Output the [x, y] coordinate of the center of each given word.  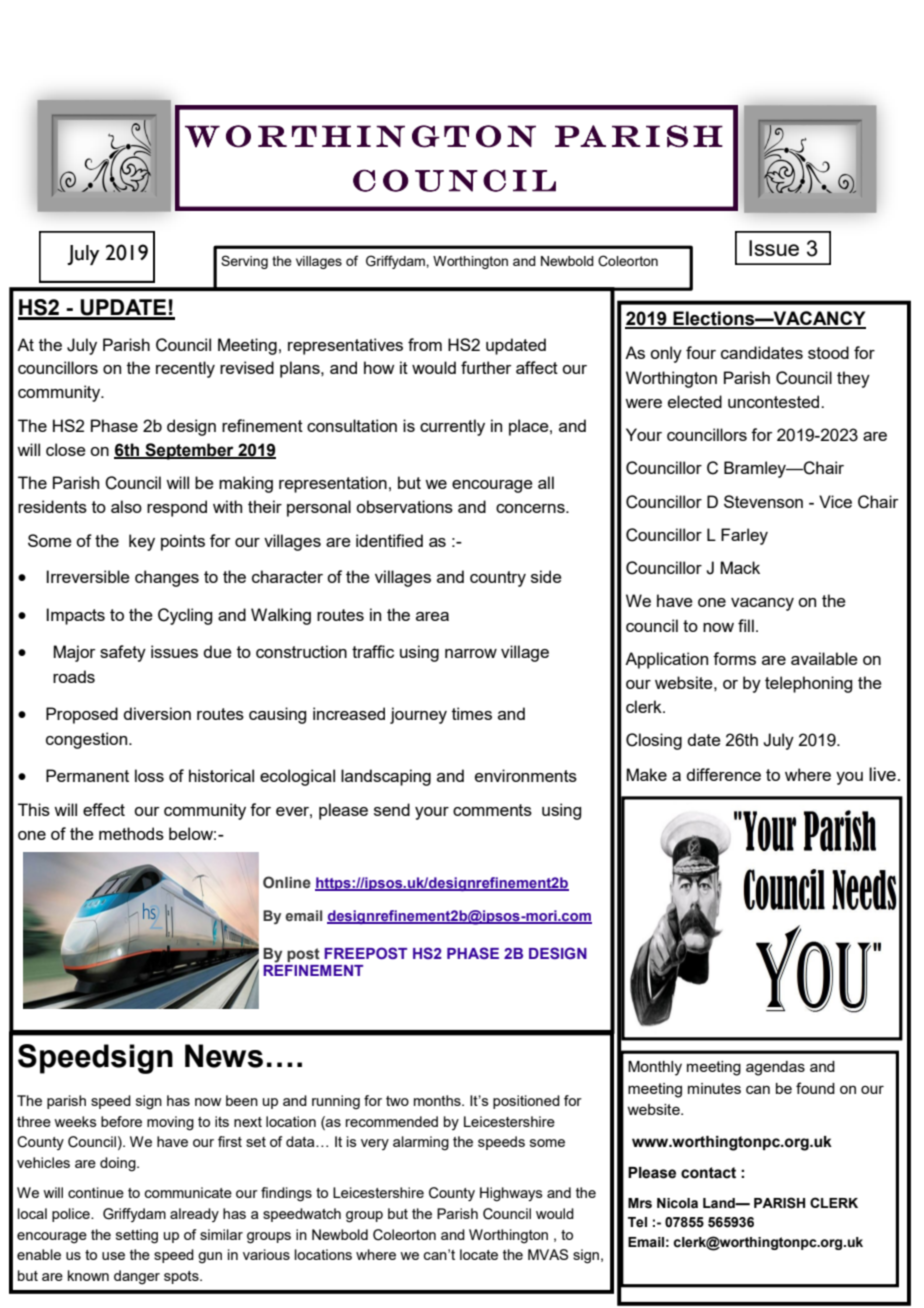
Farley [744, 536]
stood [828, 352]
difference [723, 774]
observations [404, 506]
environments [526, 775]
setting [137, 1236]
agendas [775, 1068]
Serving [244, 262]
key [142, 542]
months [438, 1100]
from [425, 344]
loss [149, 775]
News [224, 1056]
